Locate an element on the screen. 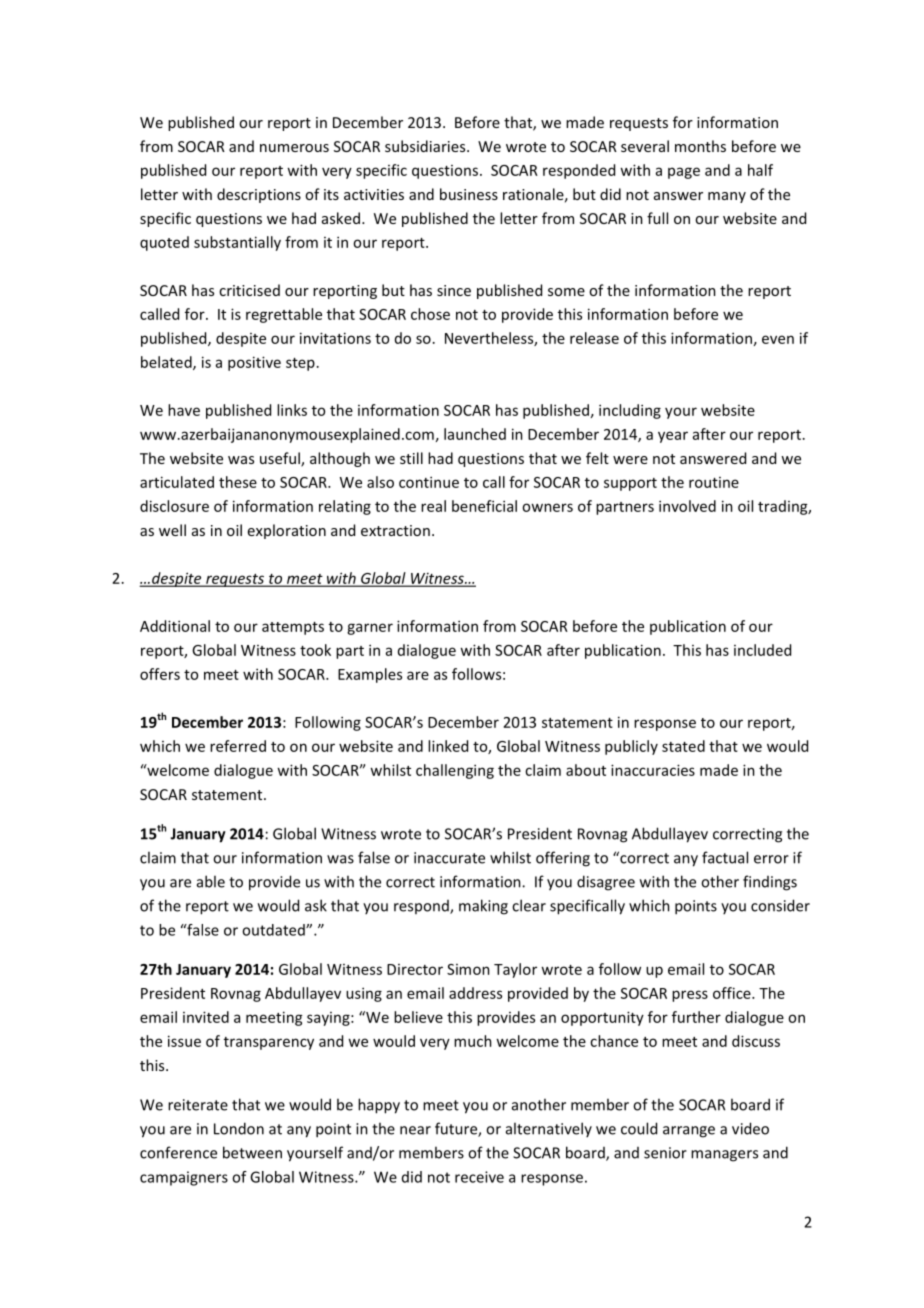 The height and width of the screenshot is (1308, 924). referred is located at coordinates (238, 746).
